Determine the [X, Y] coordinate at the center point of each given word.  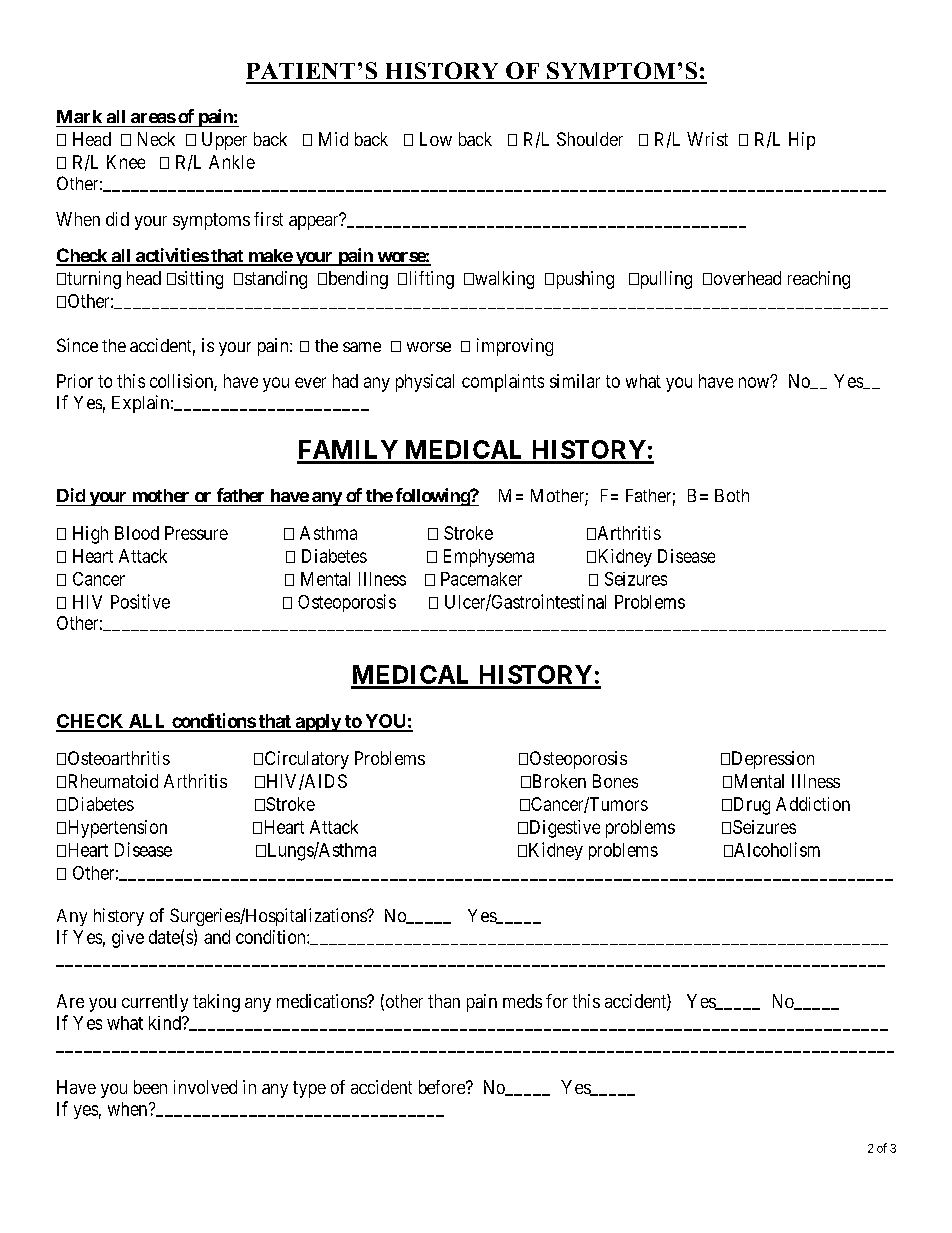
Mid [333, 139]
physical [425, 383]
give [128, 939]
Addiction [813, 804]
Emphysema [489, 558]
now [755, 382]
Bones [615, 781]
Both [732, 495]
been [150, 1087]
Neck [156, 139]
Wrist [707, 139]
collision [182, 382]
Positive [140, 601]
